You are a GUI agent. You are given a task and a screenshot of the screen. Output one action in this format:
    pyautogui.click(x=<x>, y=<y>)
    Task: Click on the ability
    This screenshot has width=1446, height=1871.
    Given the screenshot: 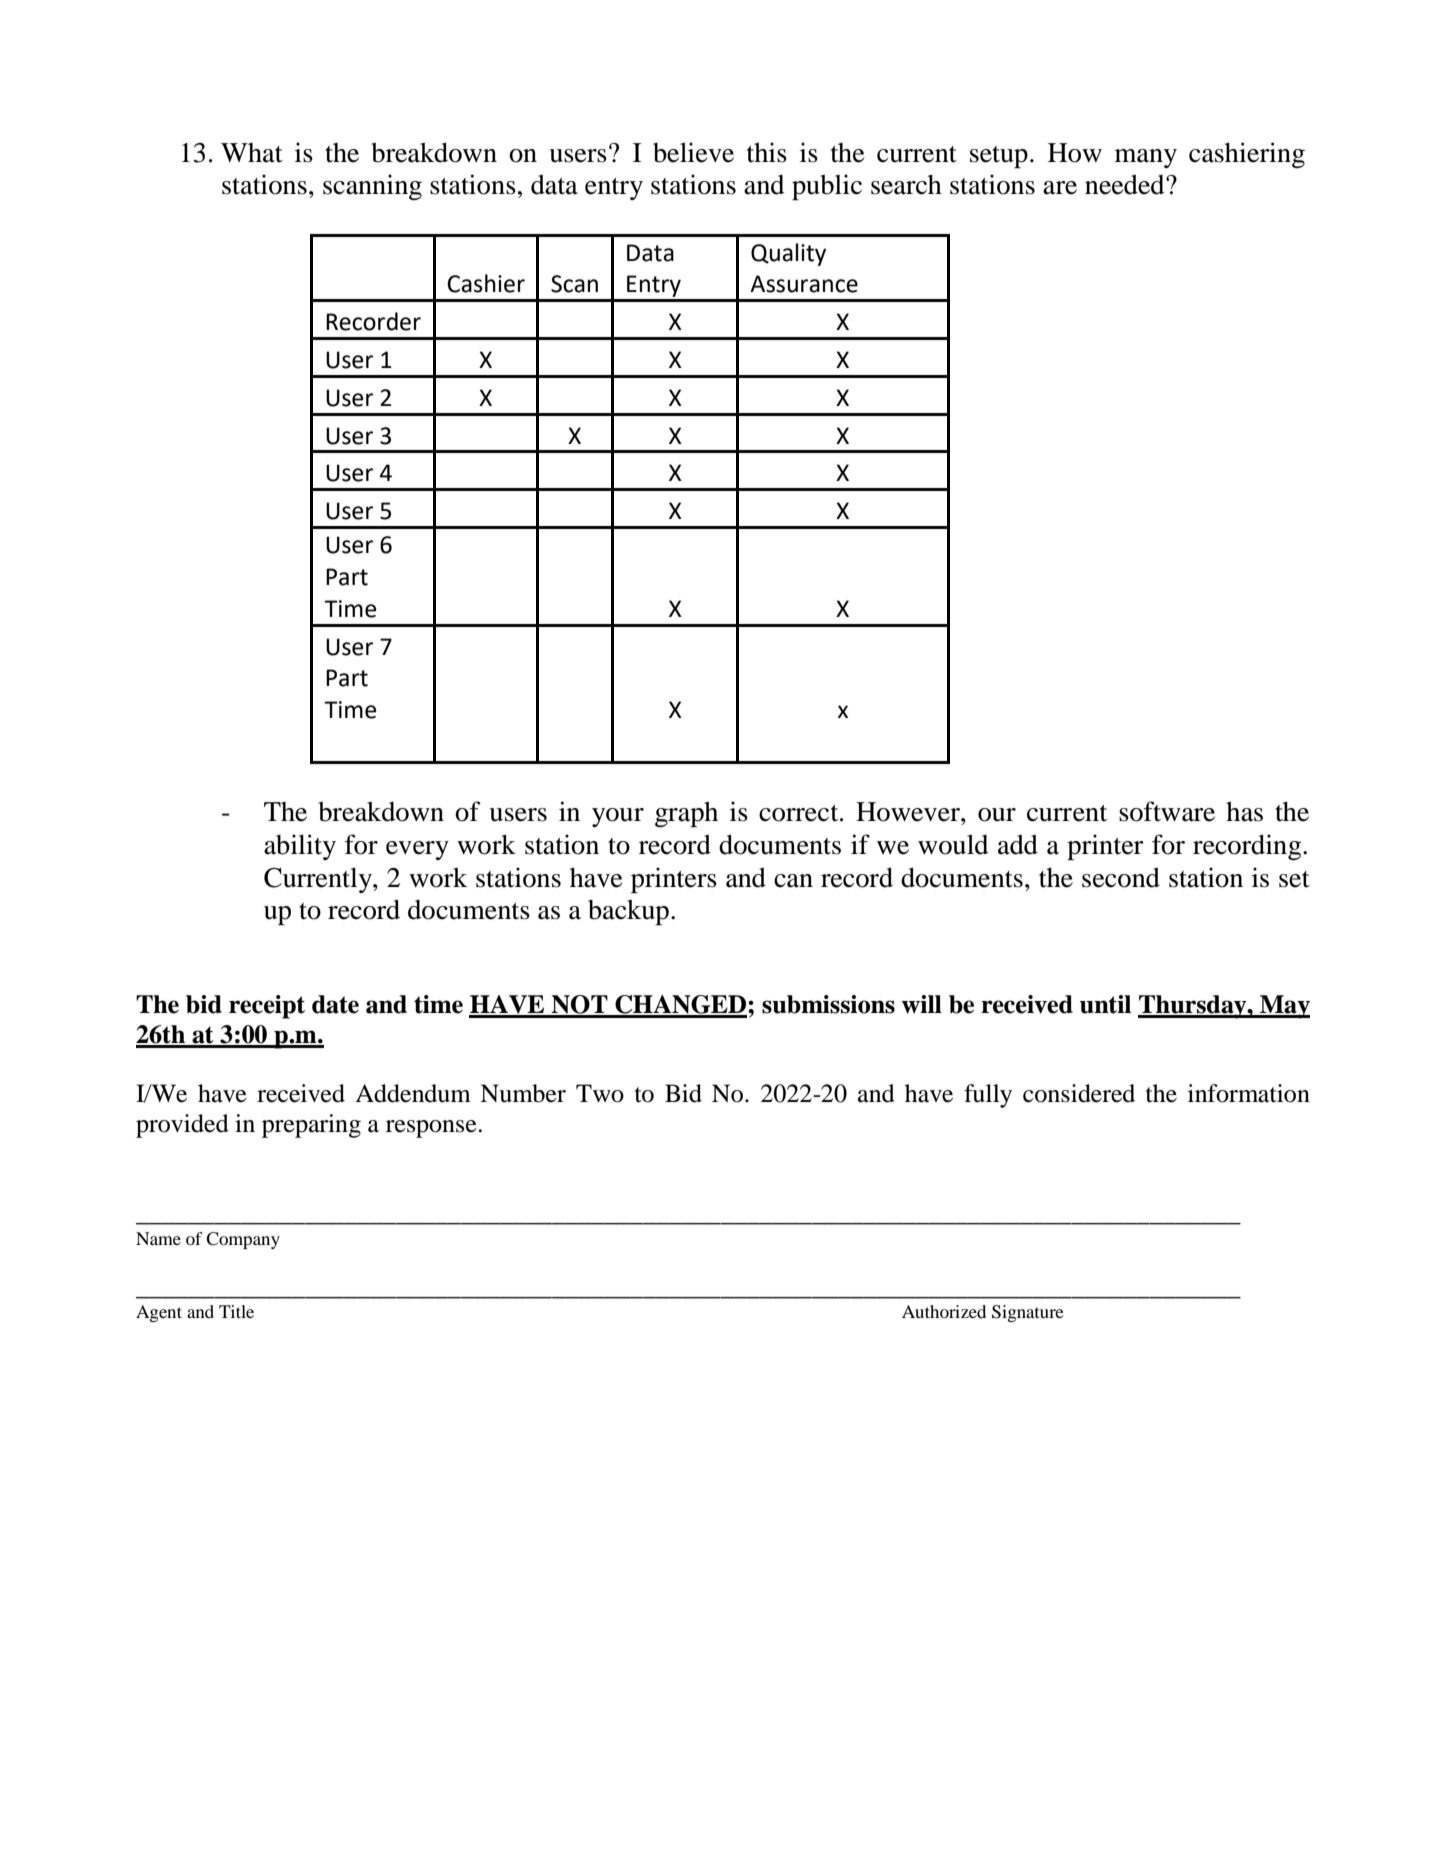 What is the action you would take?
    pyautogui.click(x=300, y=847)
